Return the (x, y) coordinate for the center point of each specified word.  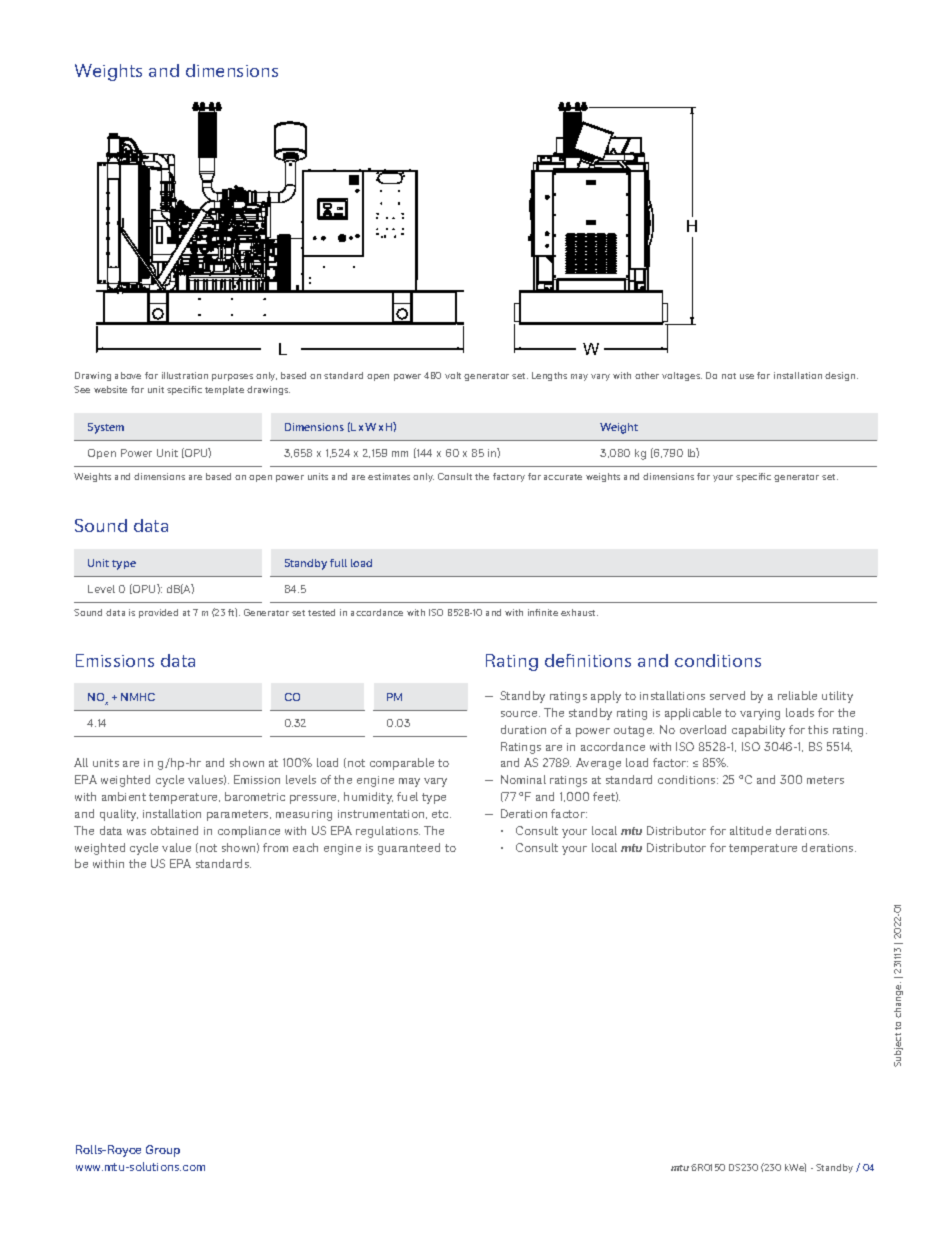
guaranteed (409, 849)
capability (758, 731)
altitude (750, 830)
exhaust (579, 612)
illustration (185, 375)
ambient (124, 796)
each (305, 847)
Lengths (549, 376)
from (275, 847)
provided (158, 613)
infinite (543, 612)
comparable (402, 764)
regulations (388, 832)
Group (163, 1151)
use (747, 376)
